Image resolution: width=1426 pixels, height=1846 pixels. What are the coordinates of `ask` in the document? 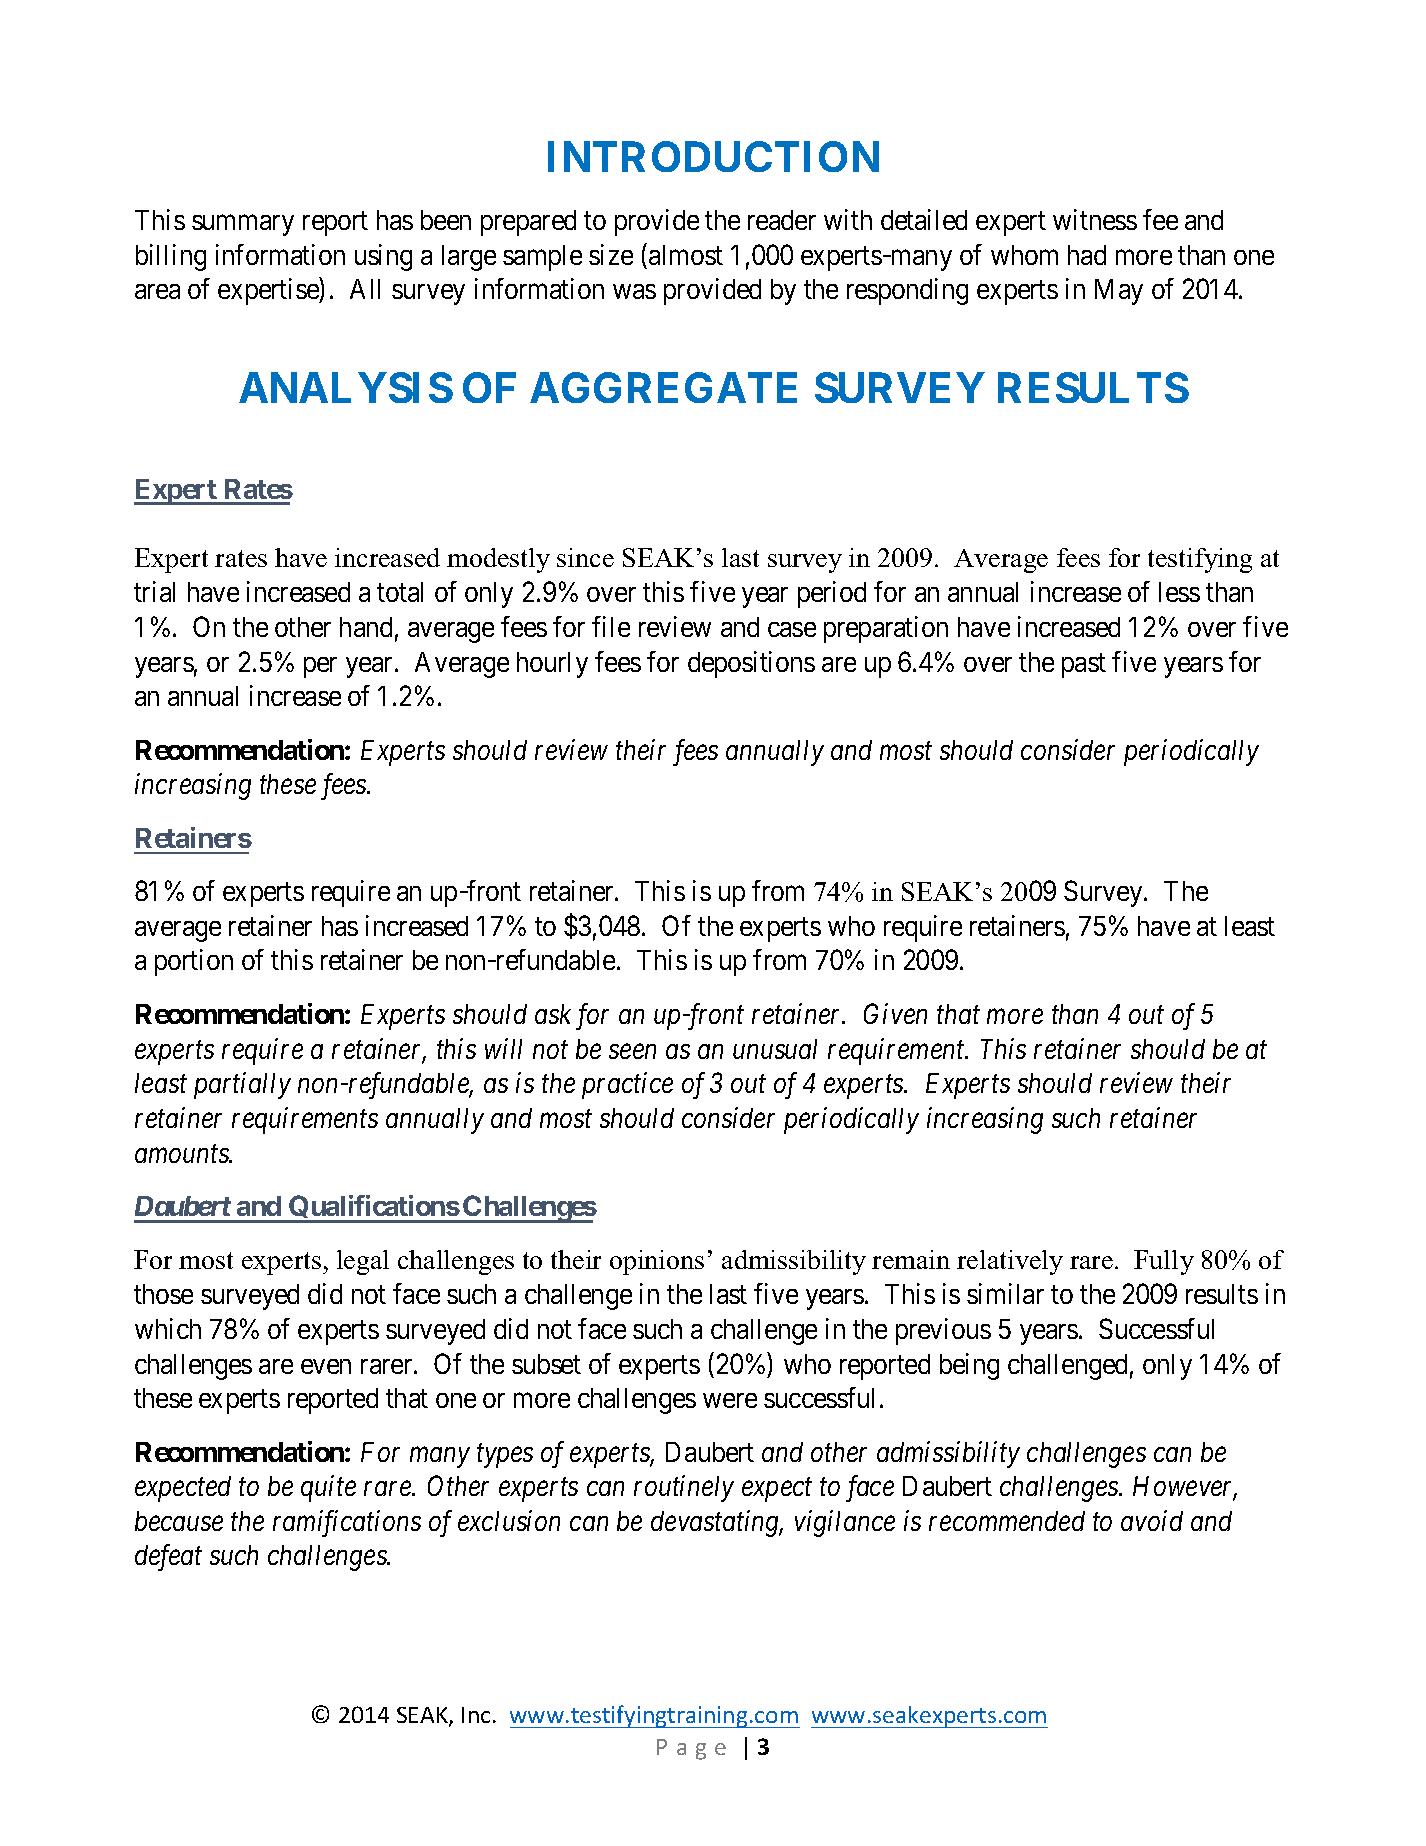 It's located at (553, 1014).
